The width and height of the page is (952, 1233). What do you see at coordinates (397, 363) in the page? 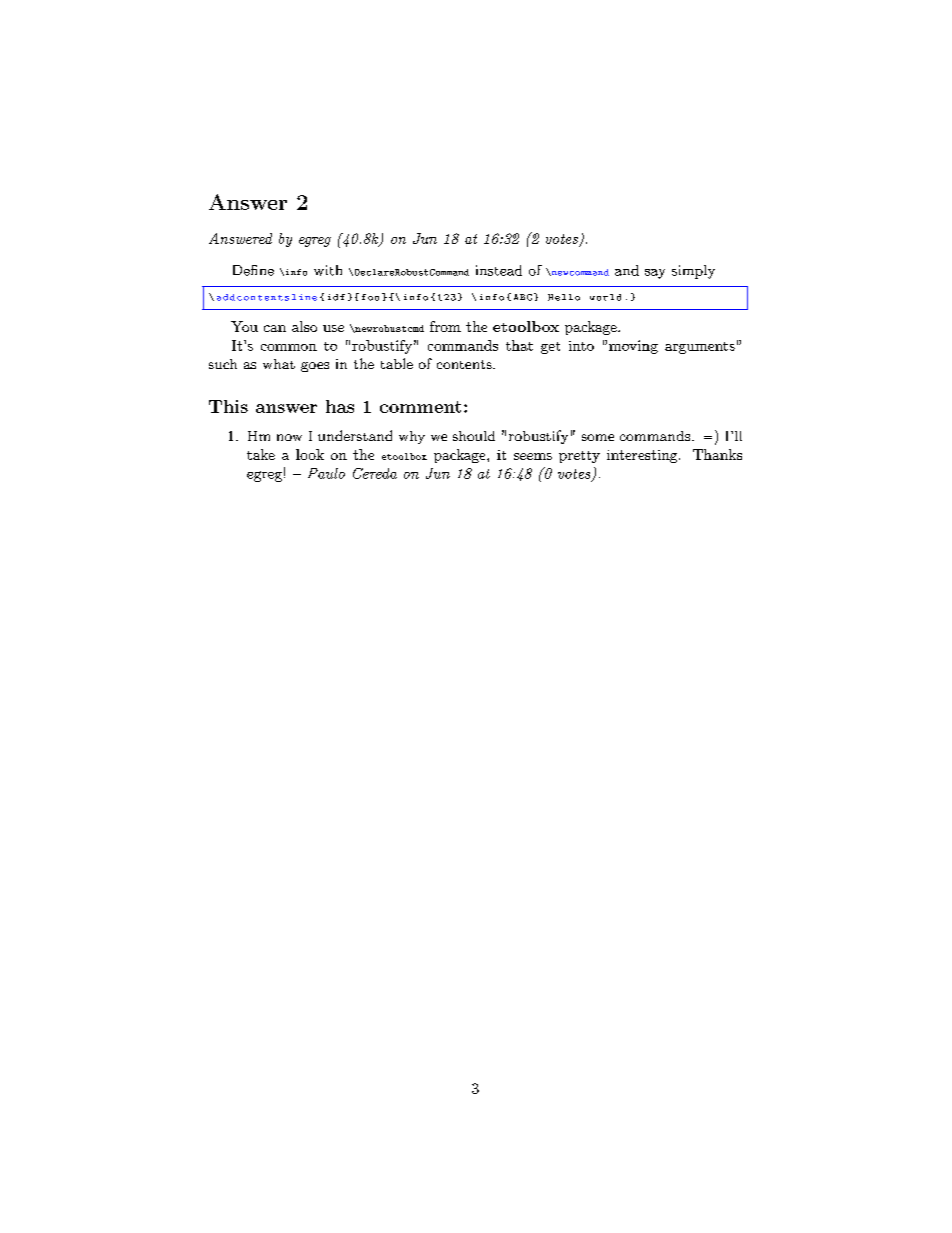
I see `table` at bounding box center [397, 363].
